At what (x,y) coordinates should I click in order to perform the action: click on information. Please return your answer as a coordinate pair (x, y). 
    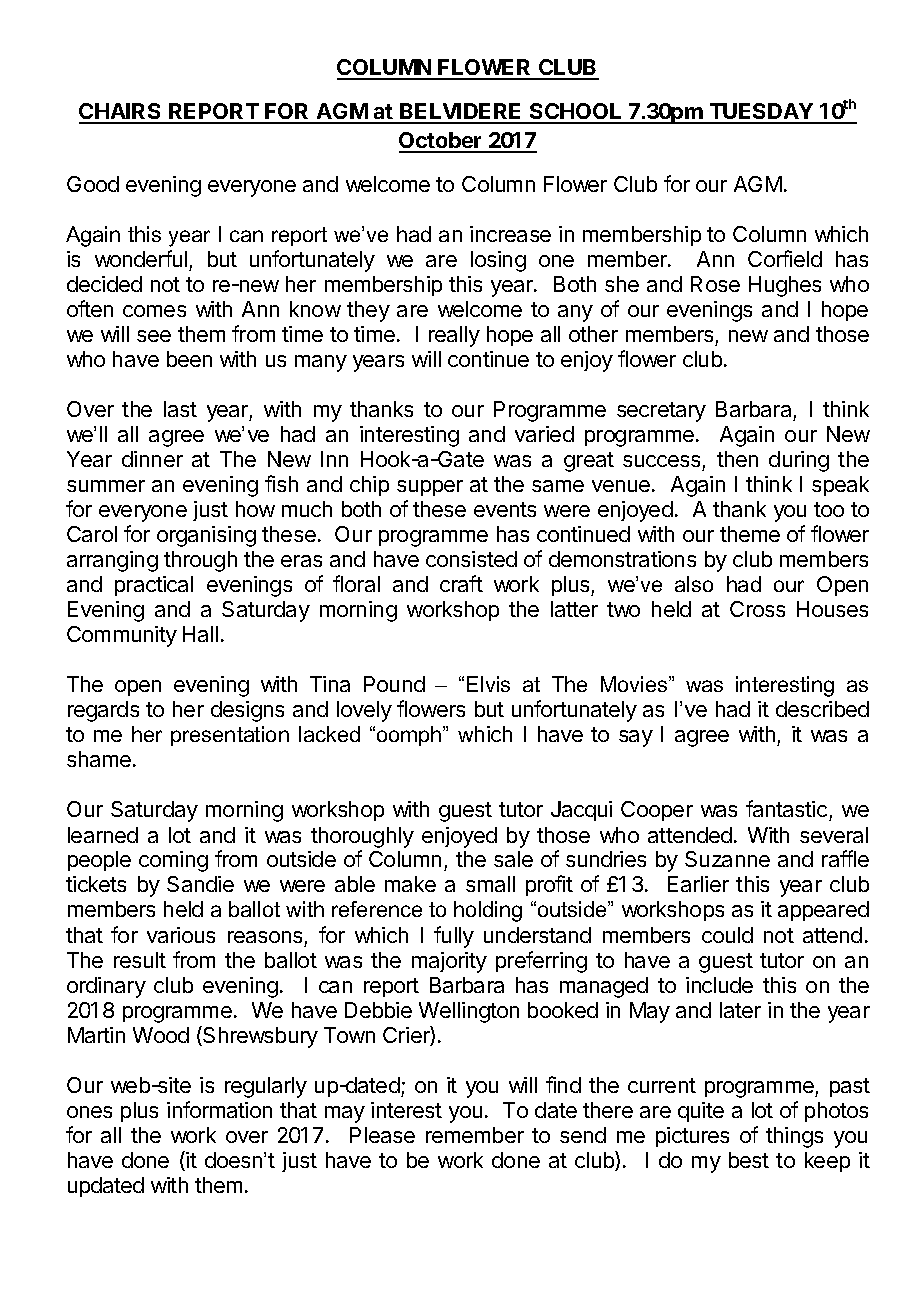
    Looking at the image, I should click on (219, 1109).
